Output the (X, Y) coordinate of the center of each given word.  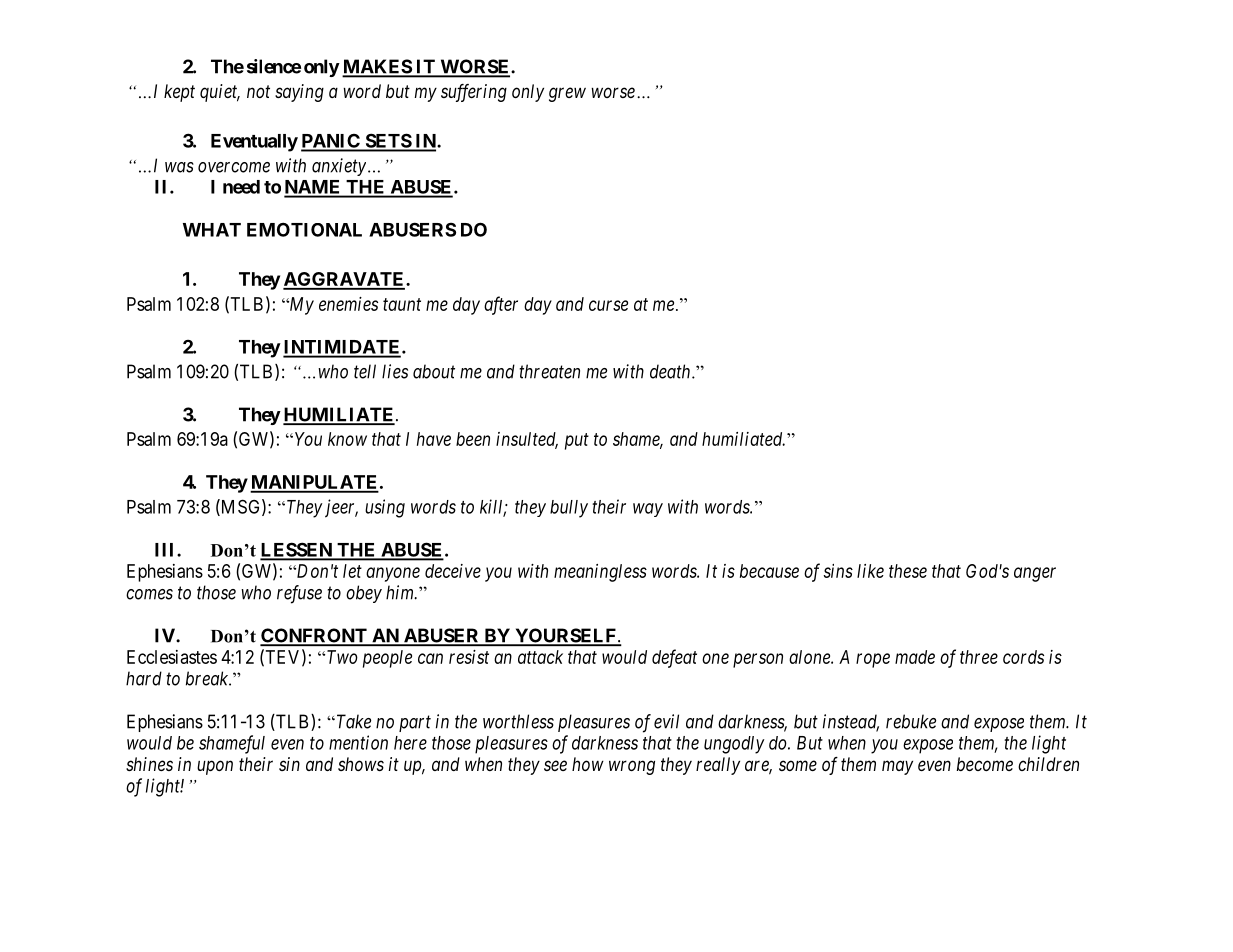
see (555, 765)
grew (567, 94)
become (984, 764)
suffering (474, 93)
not (258, 91)
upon (215, 767)
